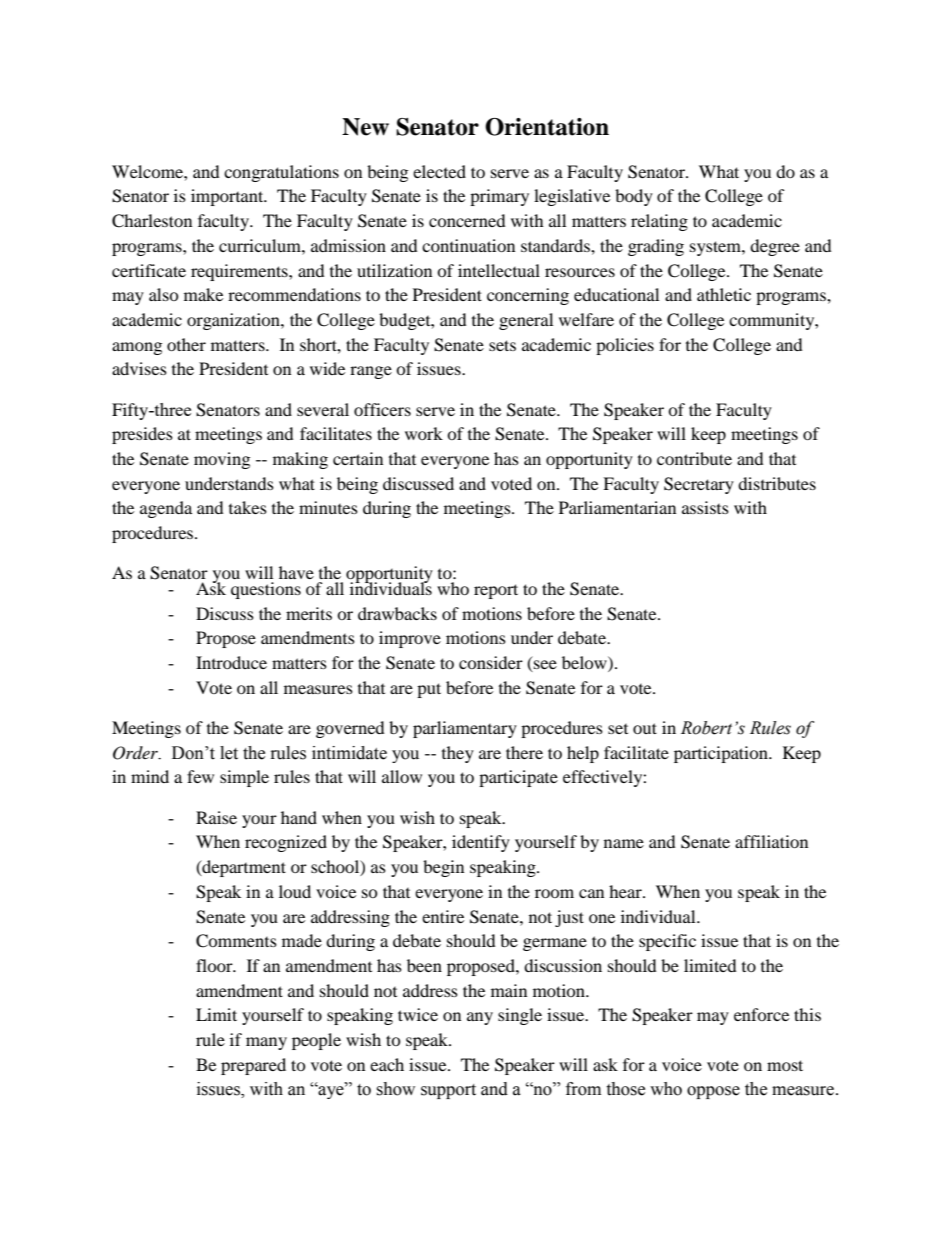  What do you see at coordinates (634, 197) in the page?
I see `body` at bounding box center [634, 197].
